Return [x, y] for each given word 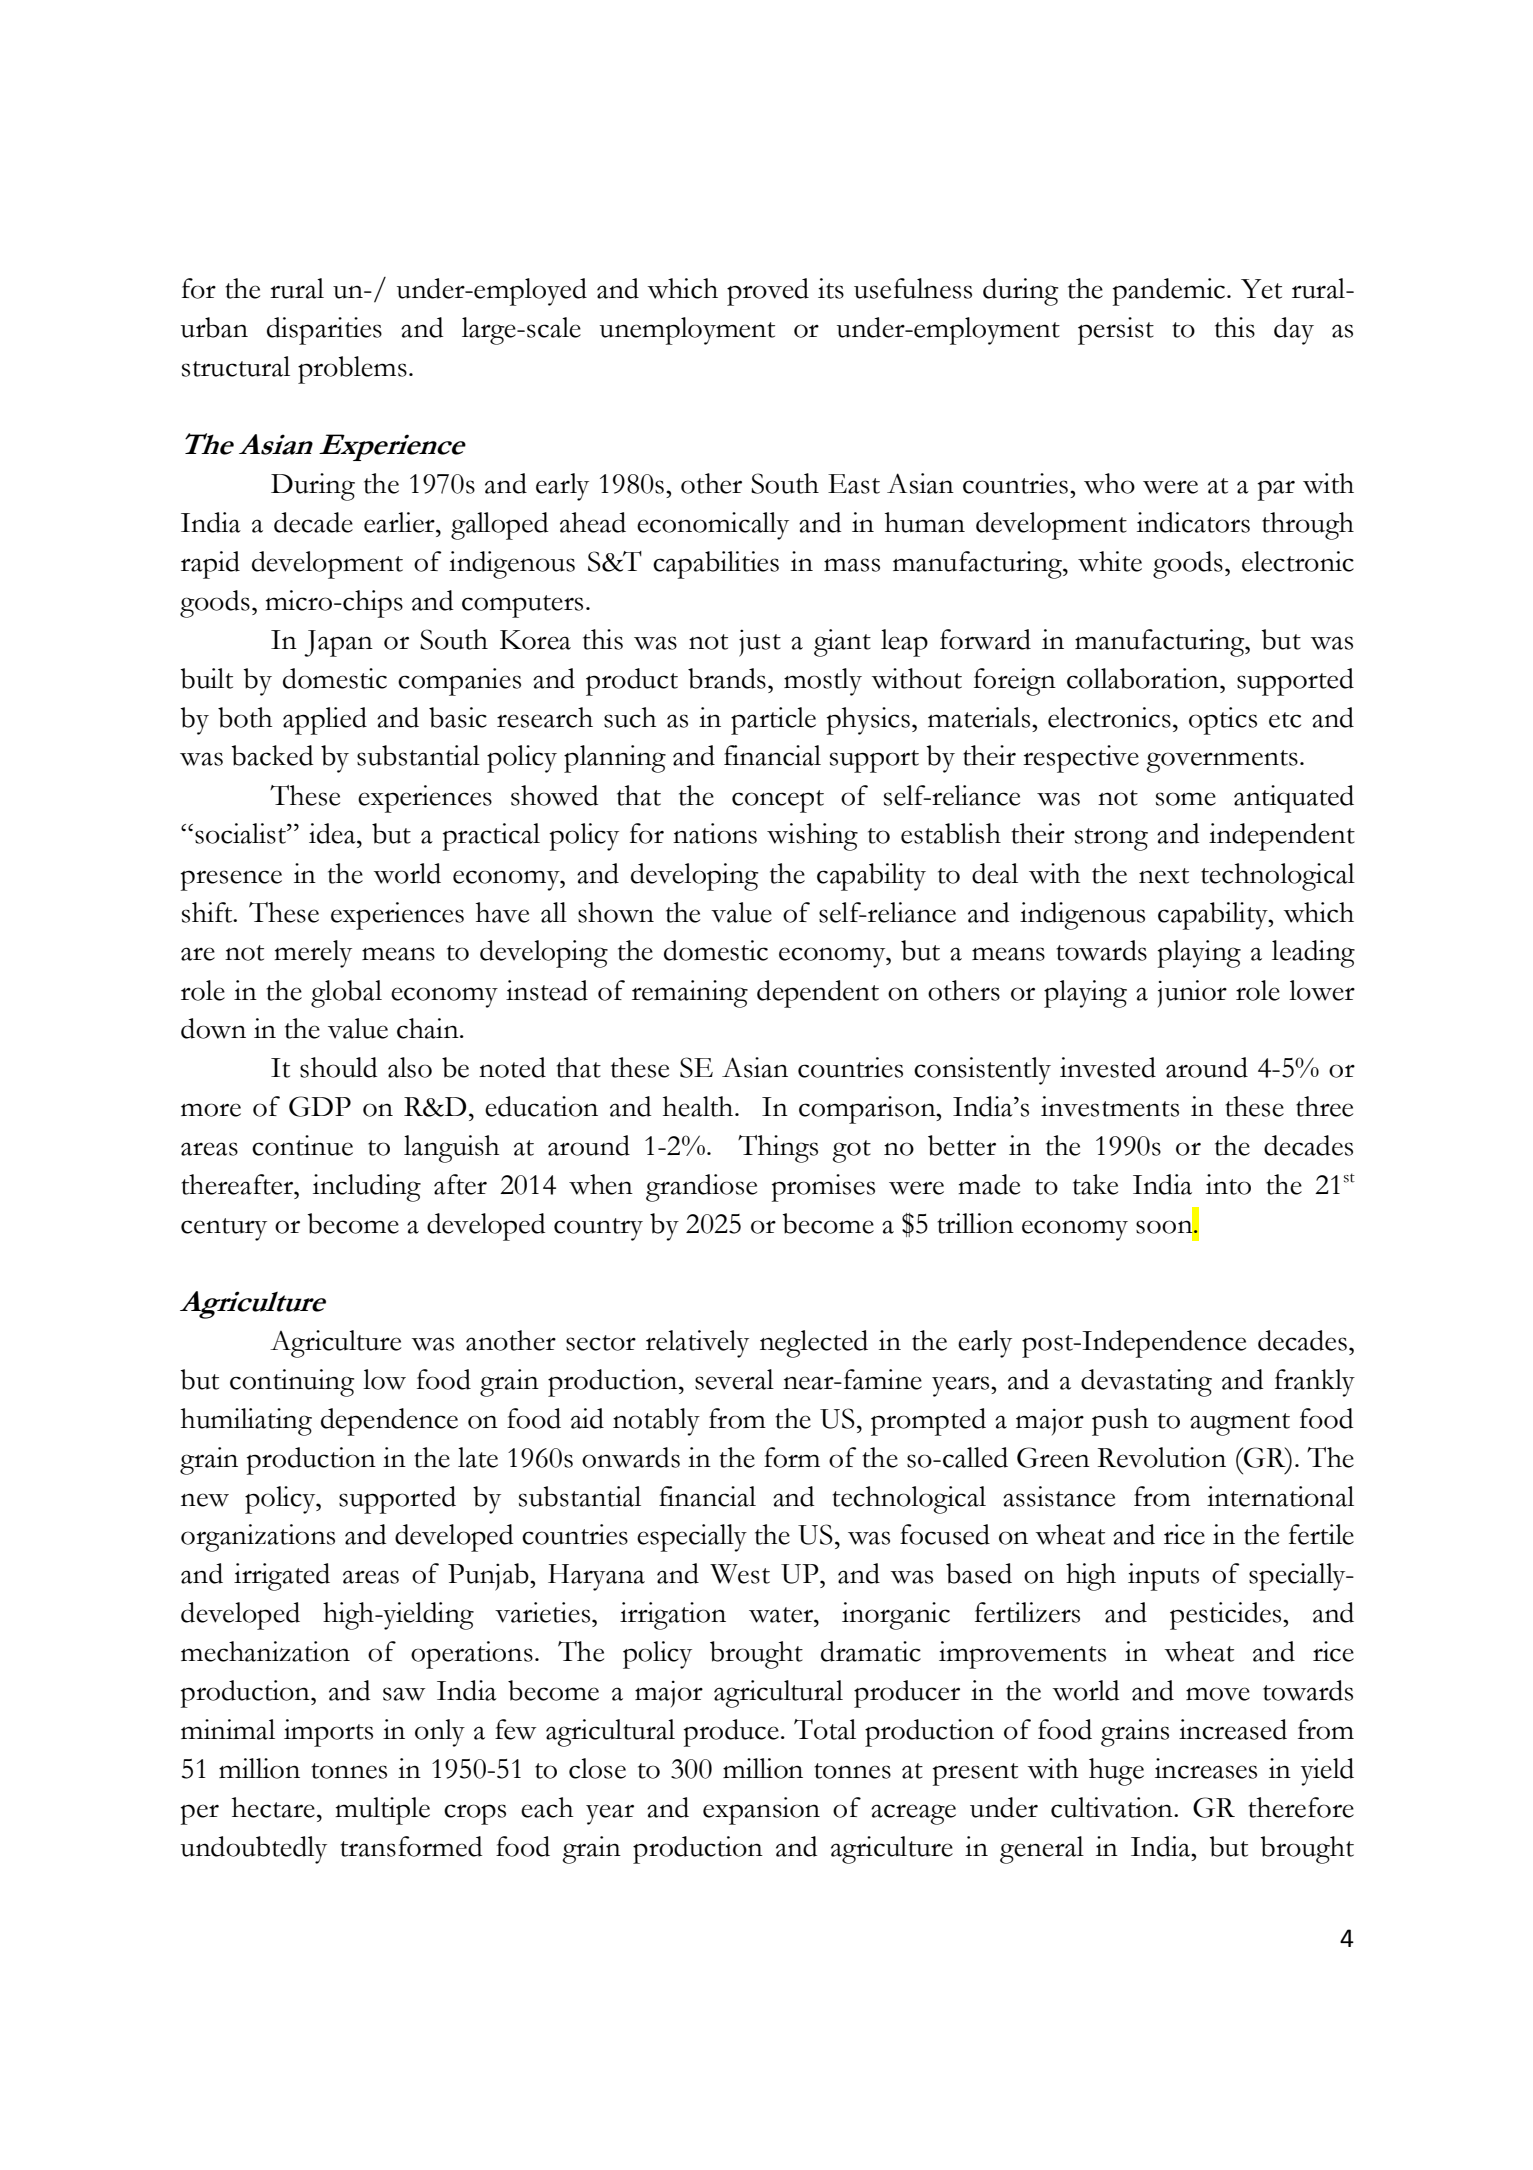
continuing [292, 1383]
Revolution [1162, 1457]
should [338, 1067]
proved [768, 292]
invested [1108, 1067]
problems [352, 370]
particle [773, 721]
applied [325, 721]
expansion [761, 1811]
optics [1223, 721]
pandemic [1170, 292]
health [699, 1106]
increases [1206, 1768]
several [734, 1379]
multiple [382, 1811]
